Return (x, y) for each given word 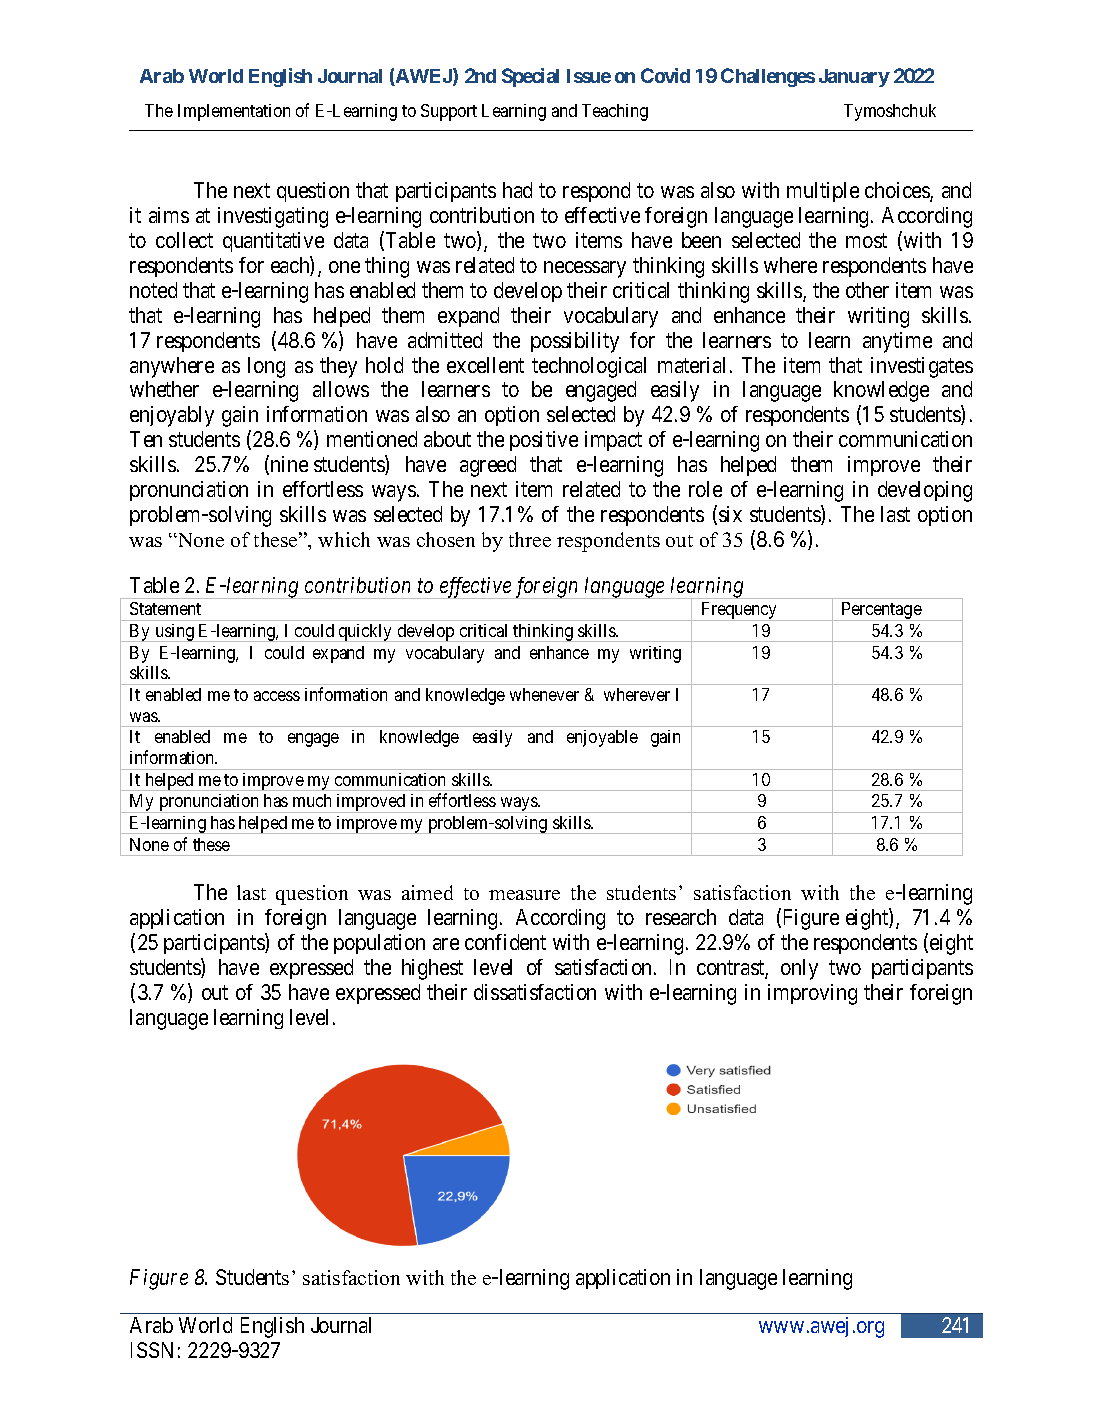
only (799, 969)
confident (505, 942)
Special (530, 77)
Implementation (234, 112)
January (854, 78)
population (379, 944)
